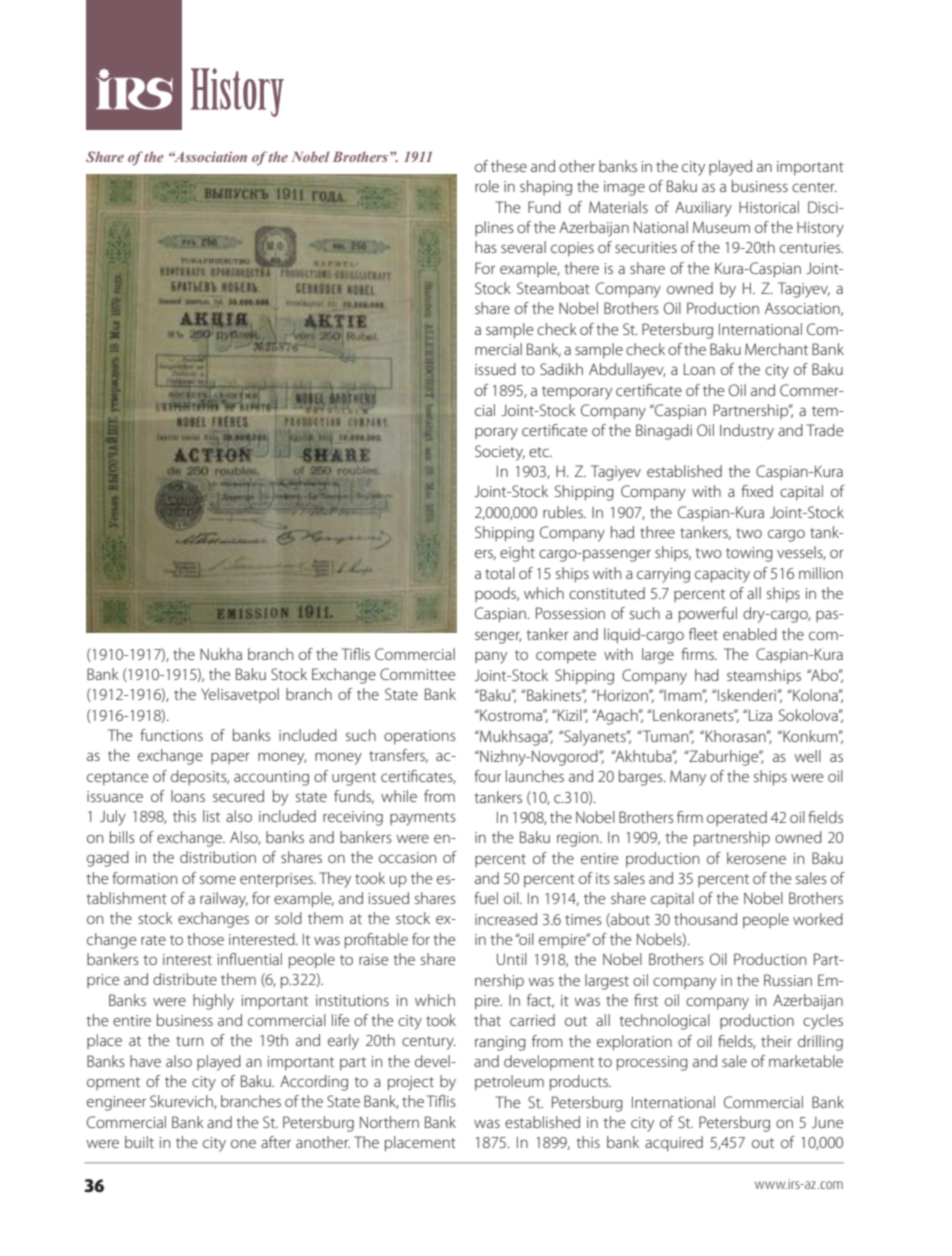 This image has width=952, height=1256. What do you see at coordinates (139, 1142) in the image?
I see `built` at bounding box center [139, 1142].
